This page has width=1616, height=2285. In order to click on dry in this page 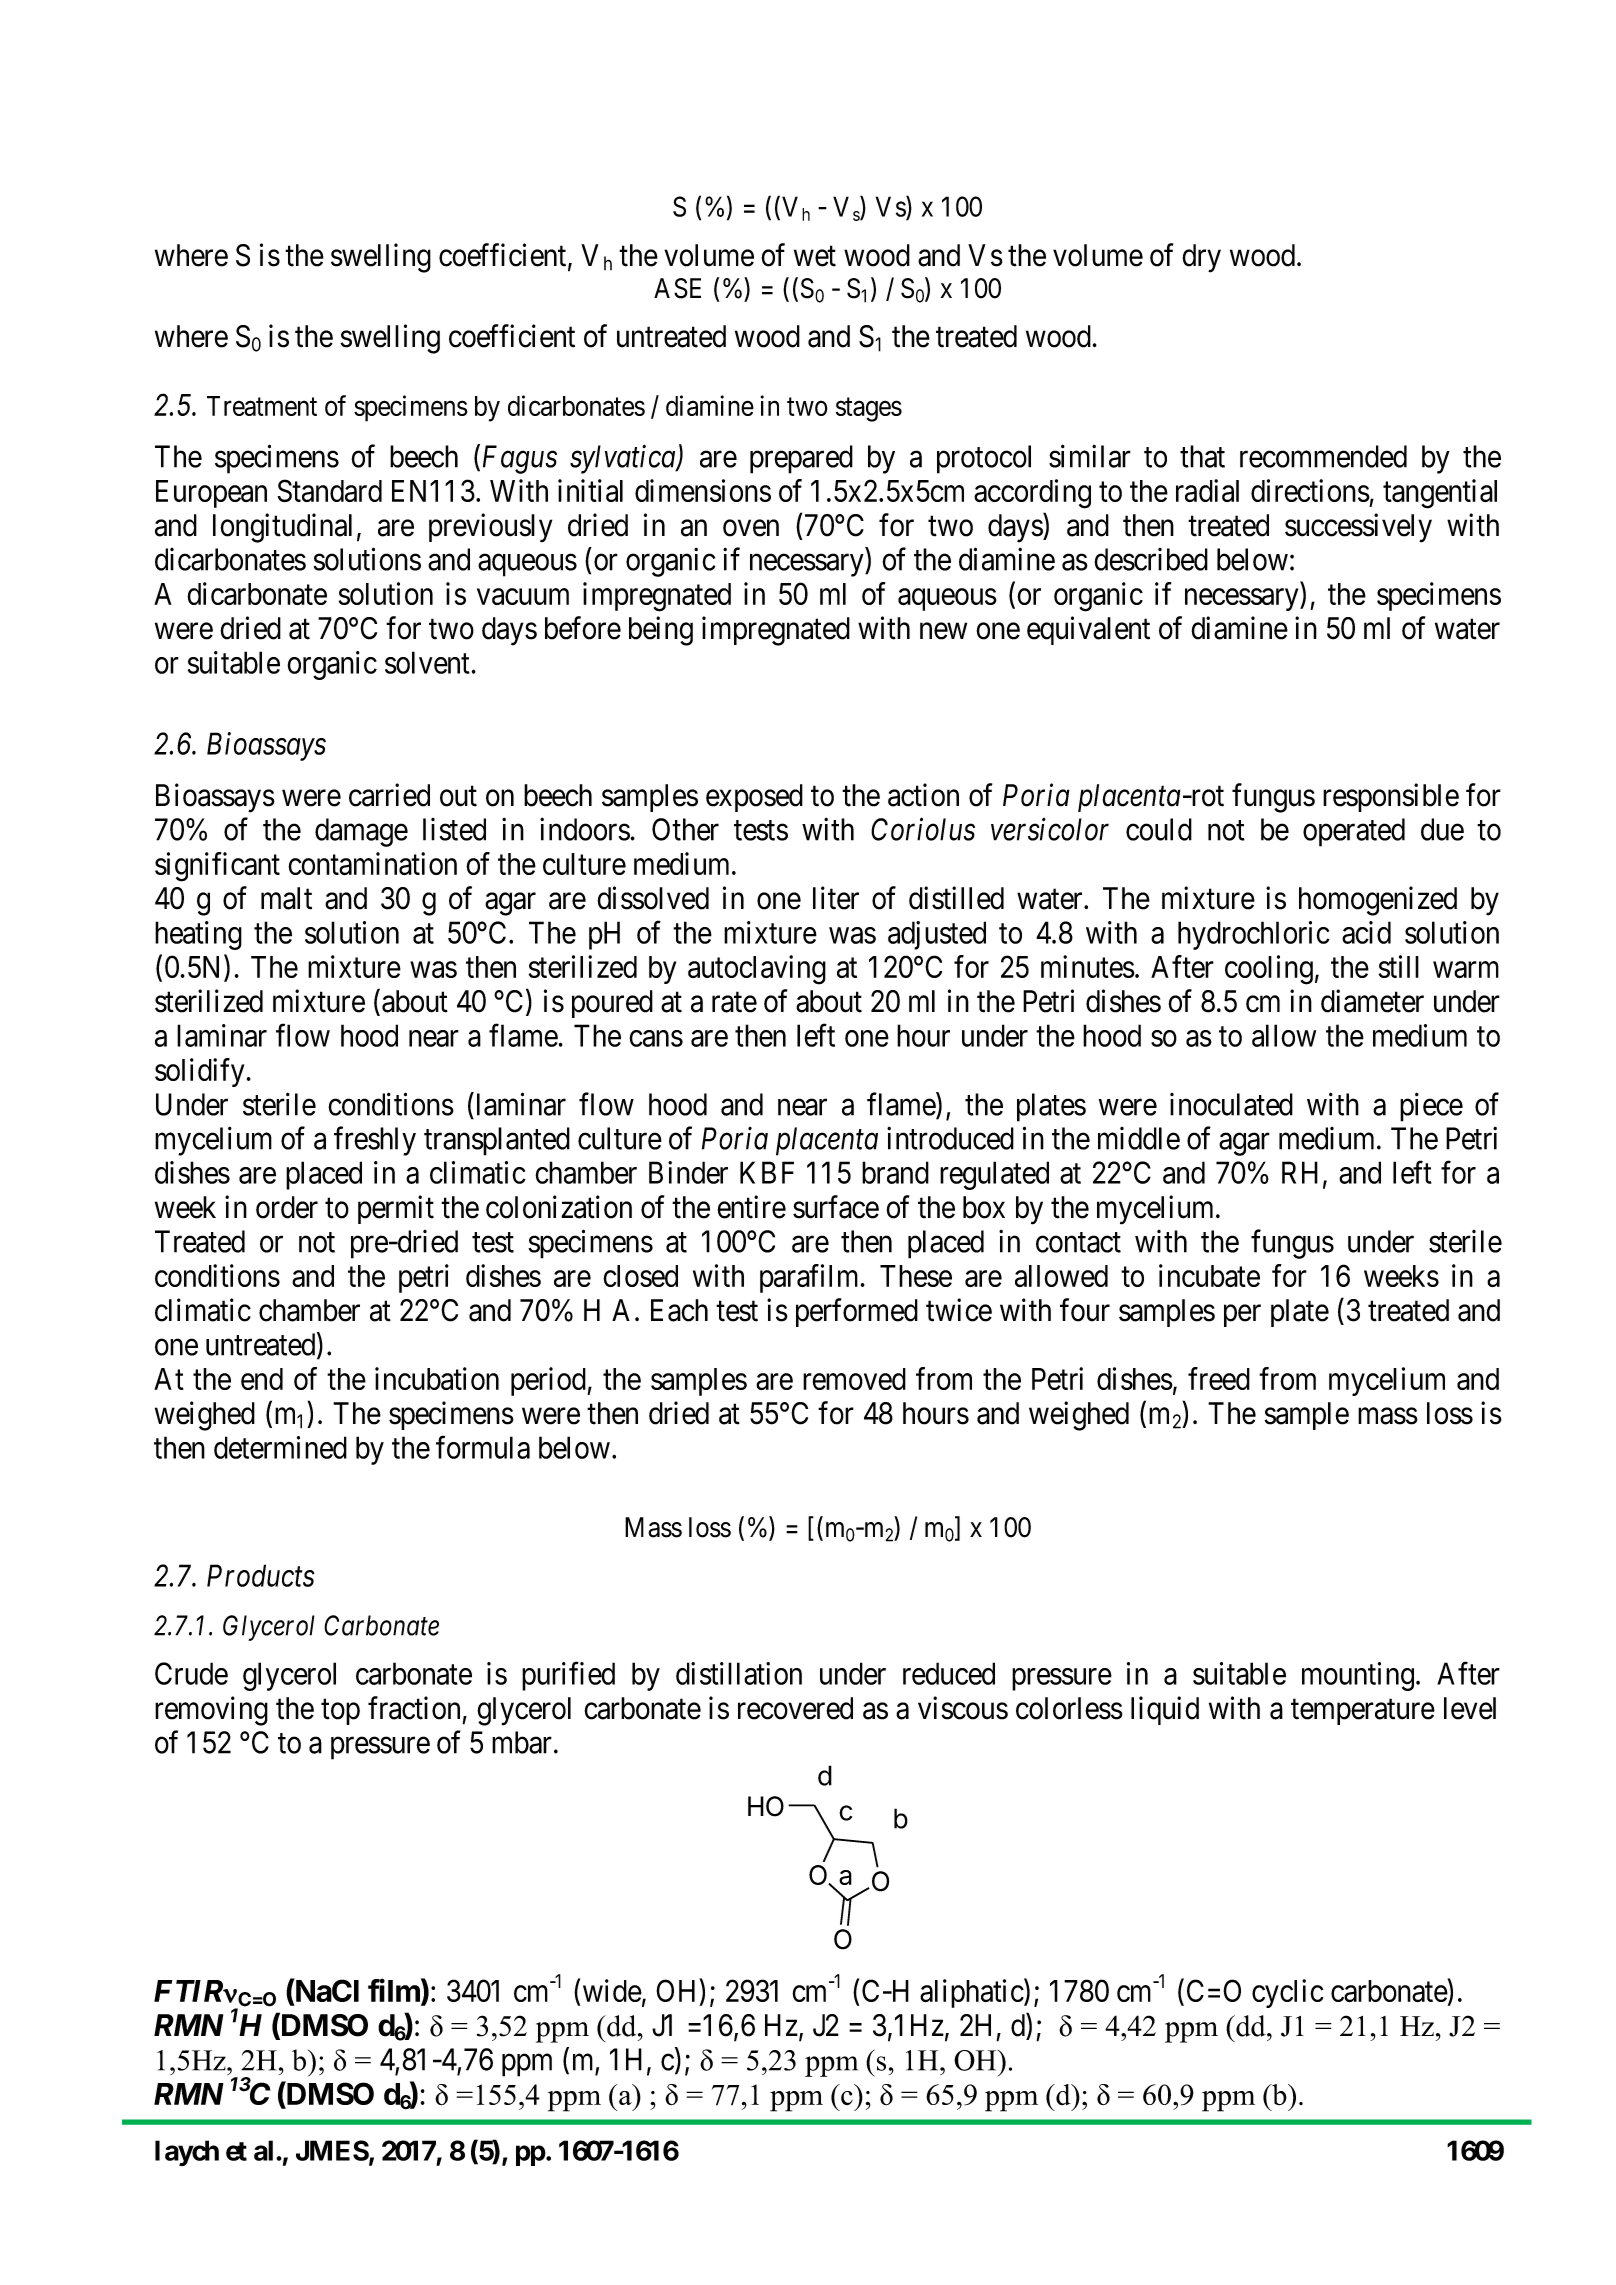, I will do `click(1201, 258)`.
